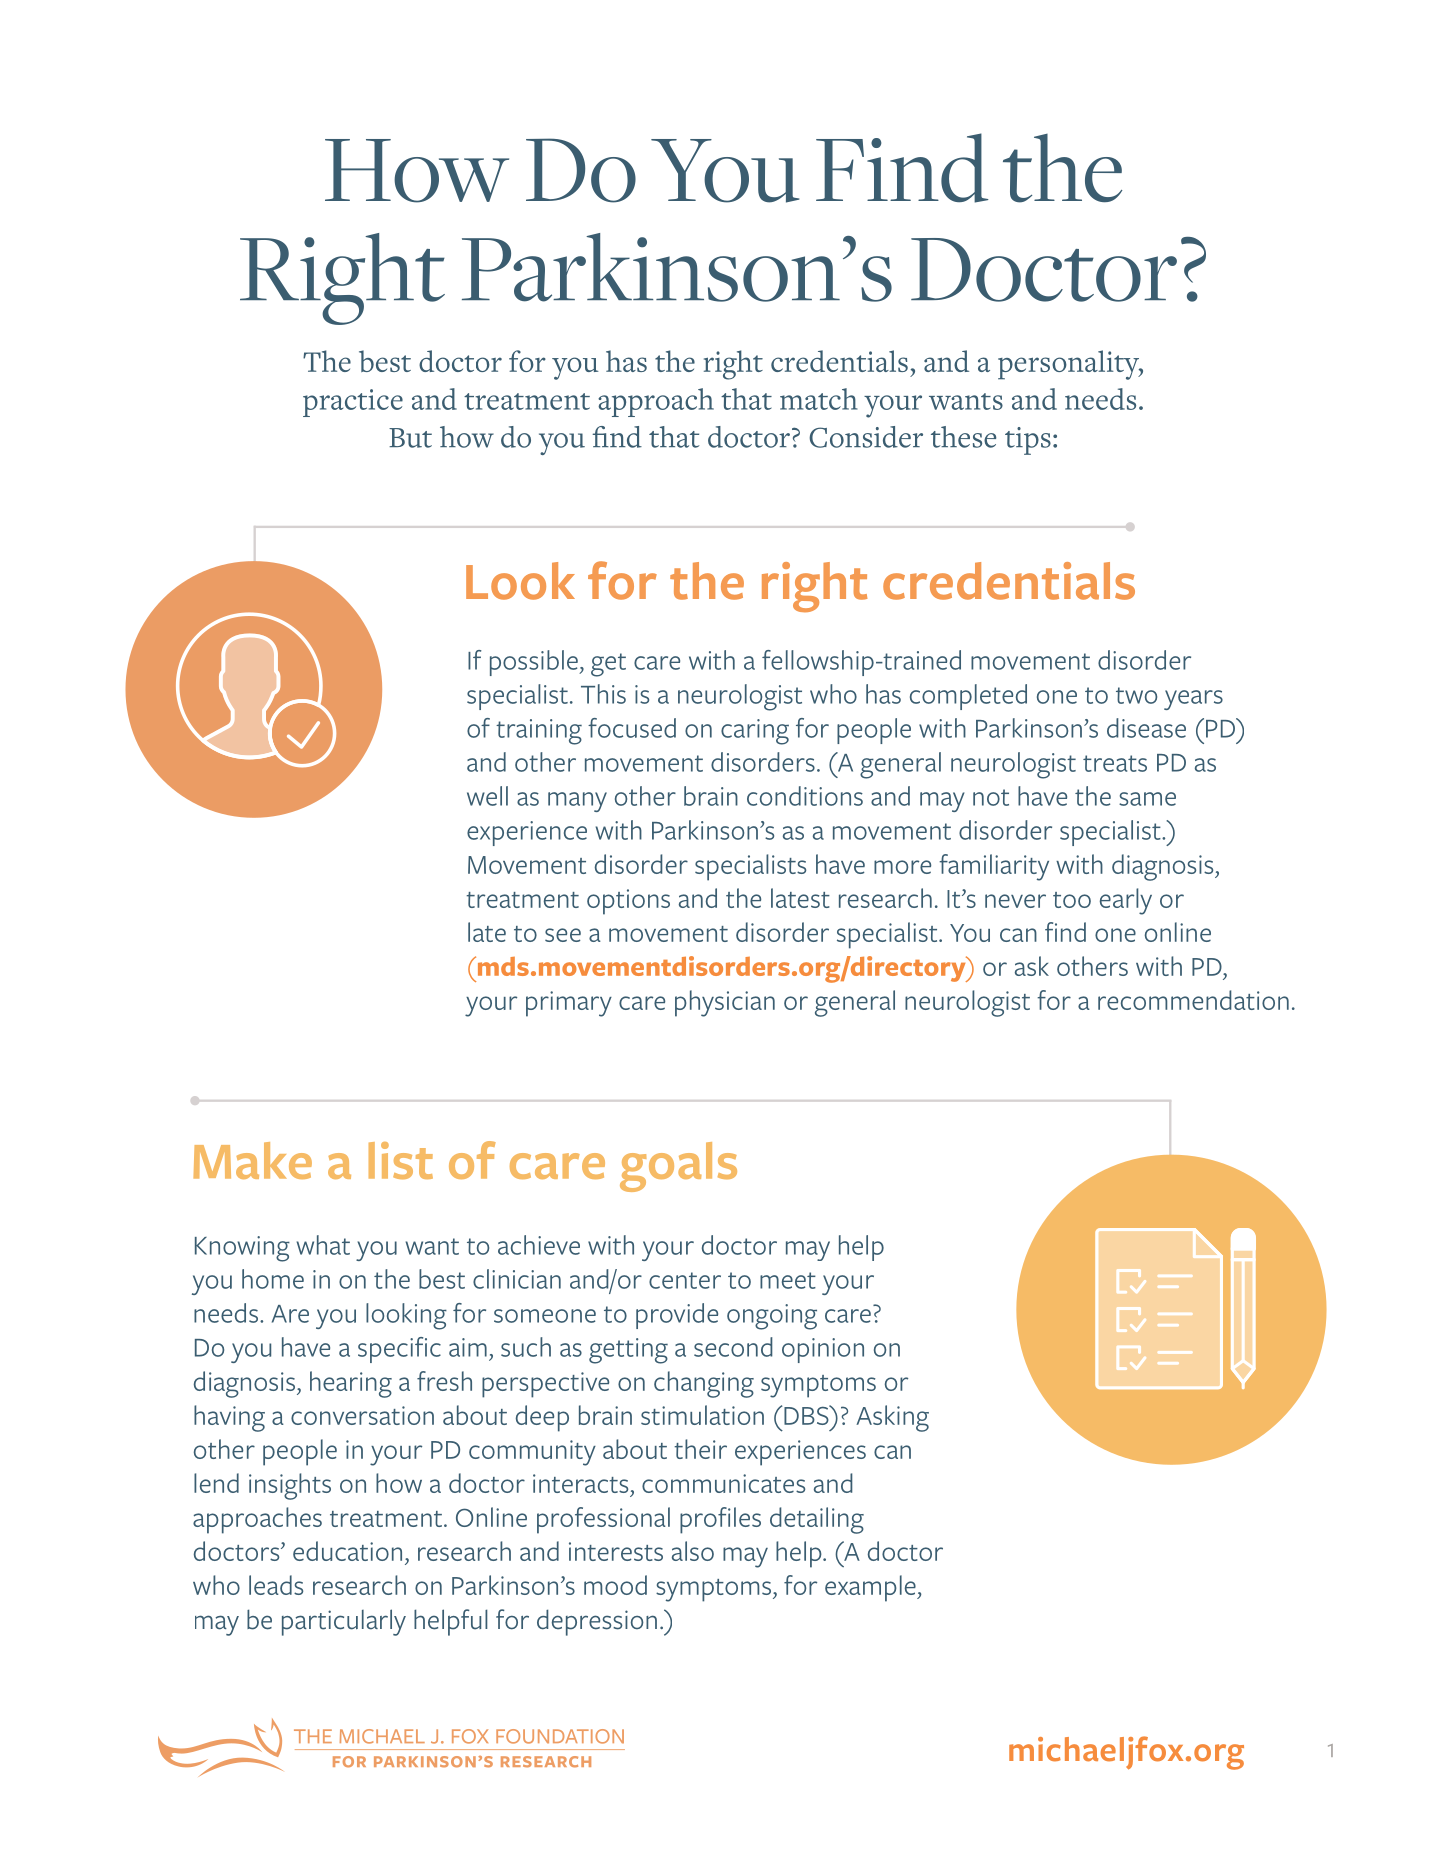 This document has width=1447, height=1872. Describe the element at coordinates (805, 796) in the document. I see `conditions` at that location.
